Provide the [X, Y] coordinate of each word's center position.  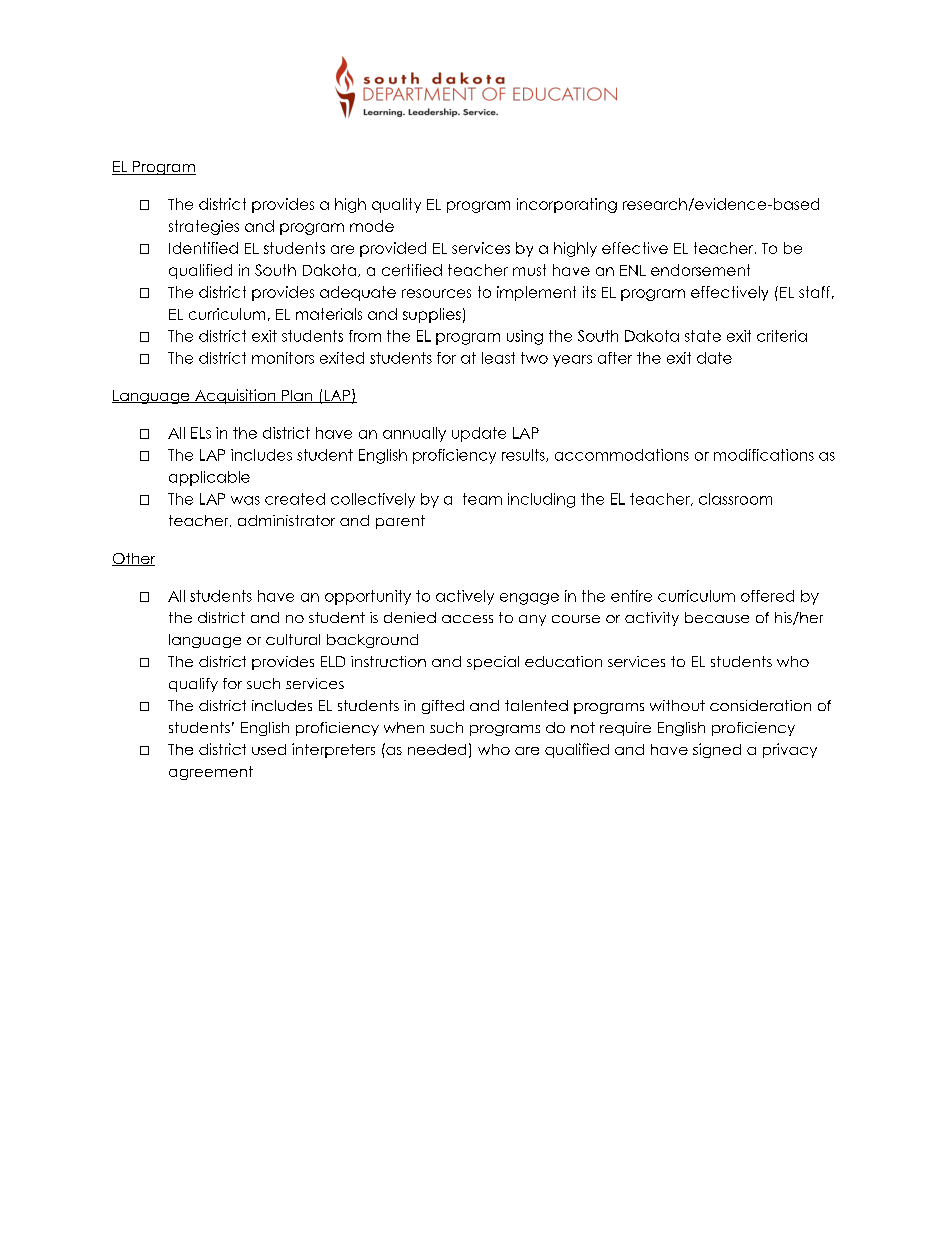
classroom [735, 499]
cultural [293, 639]
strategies [204, 227]
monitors [283, 358]
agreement [211, 773]
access [467, 619]
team [482, 499]
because [717, 617]
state [703, 336]
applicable [209, 478]
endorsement [700, 270]
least [498, 358]
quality [396, 205]
